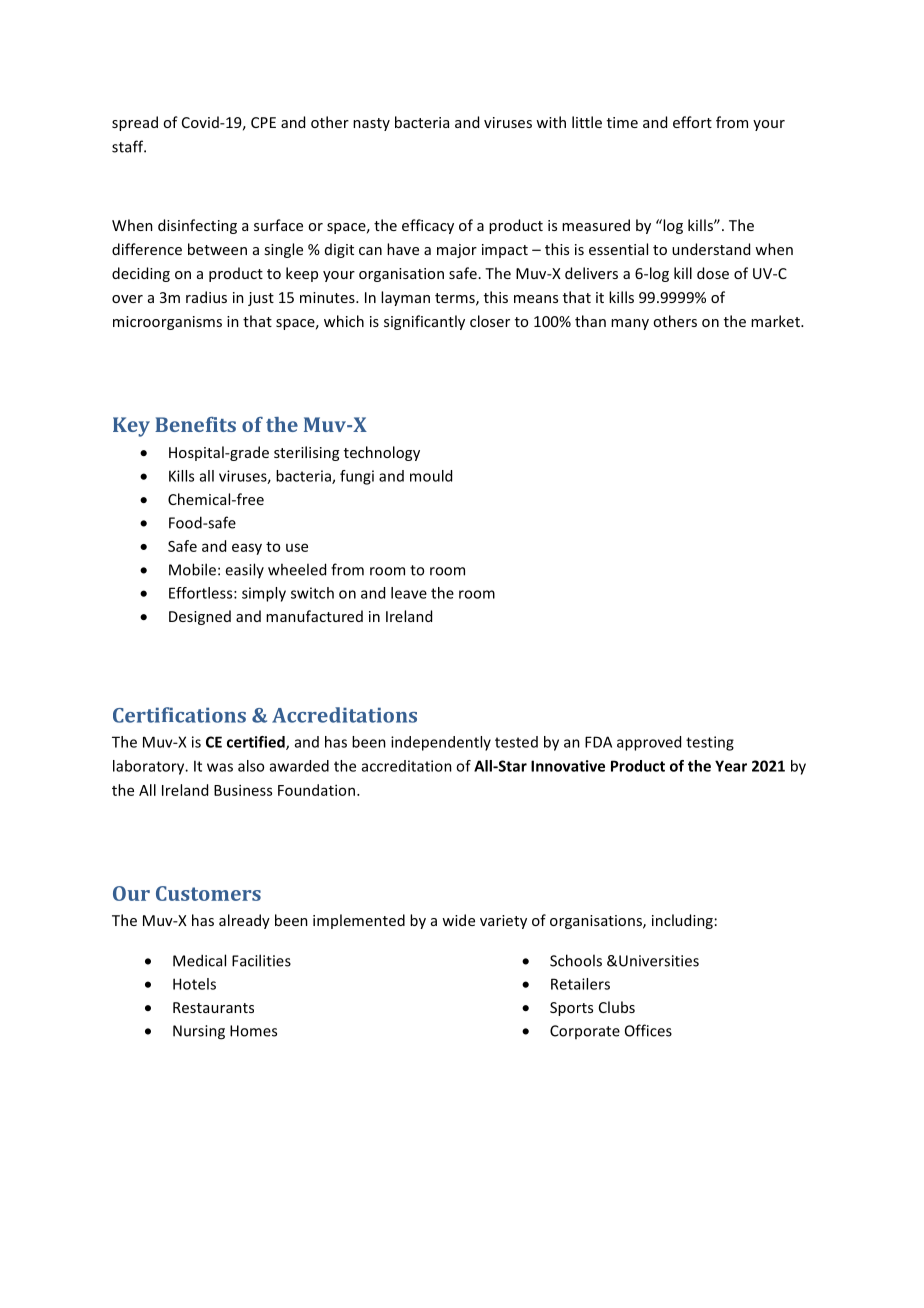  What do you see at coordinates (622, 122) in the screenshot?
I see `time` at bounding box center [622, 122].
